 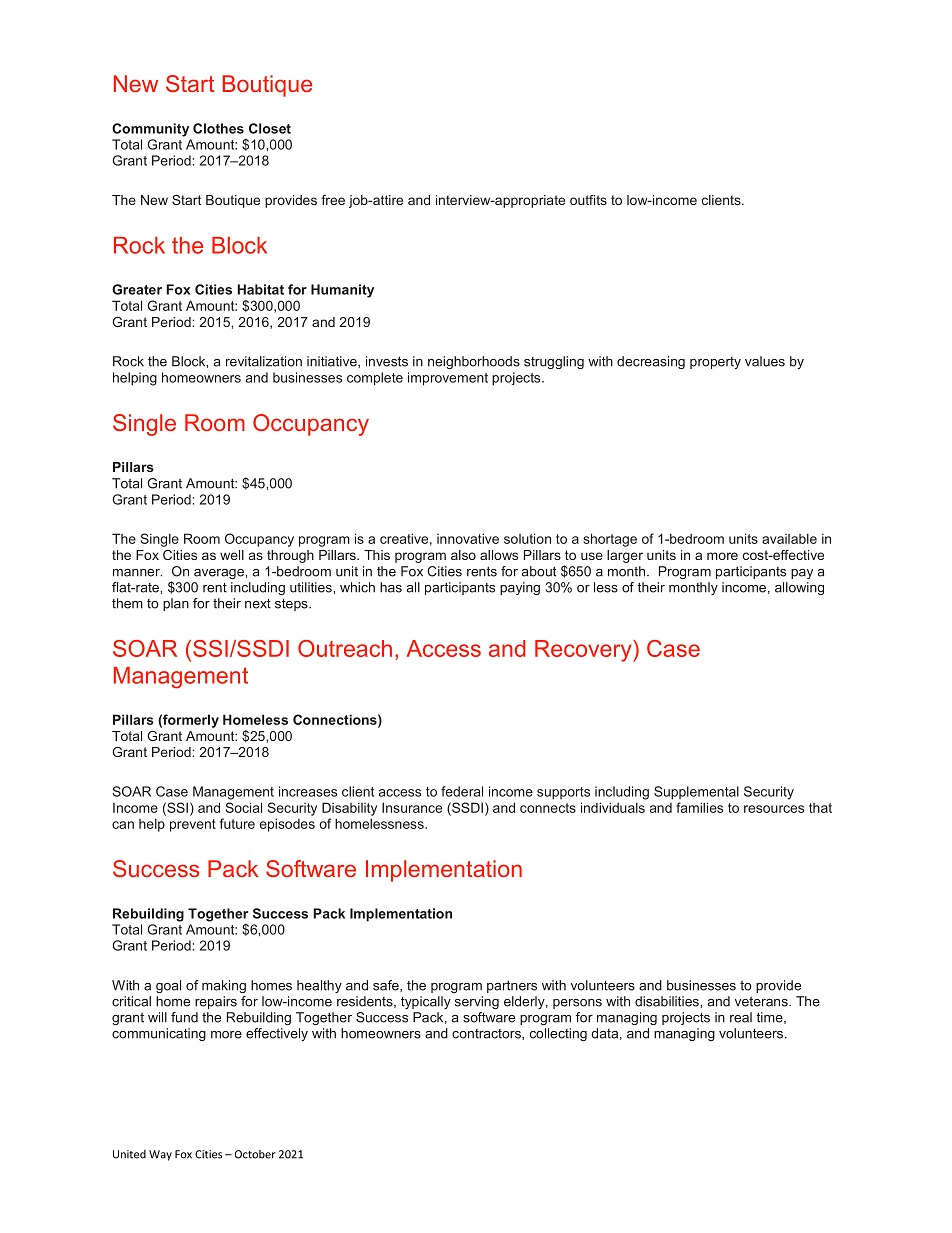 What do you see at coordinates (462, 791) in the document?
I see `federal` at bounding box center [462, 791].
